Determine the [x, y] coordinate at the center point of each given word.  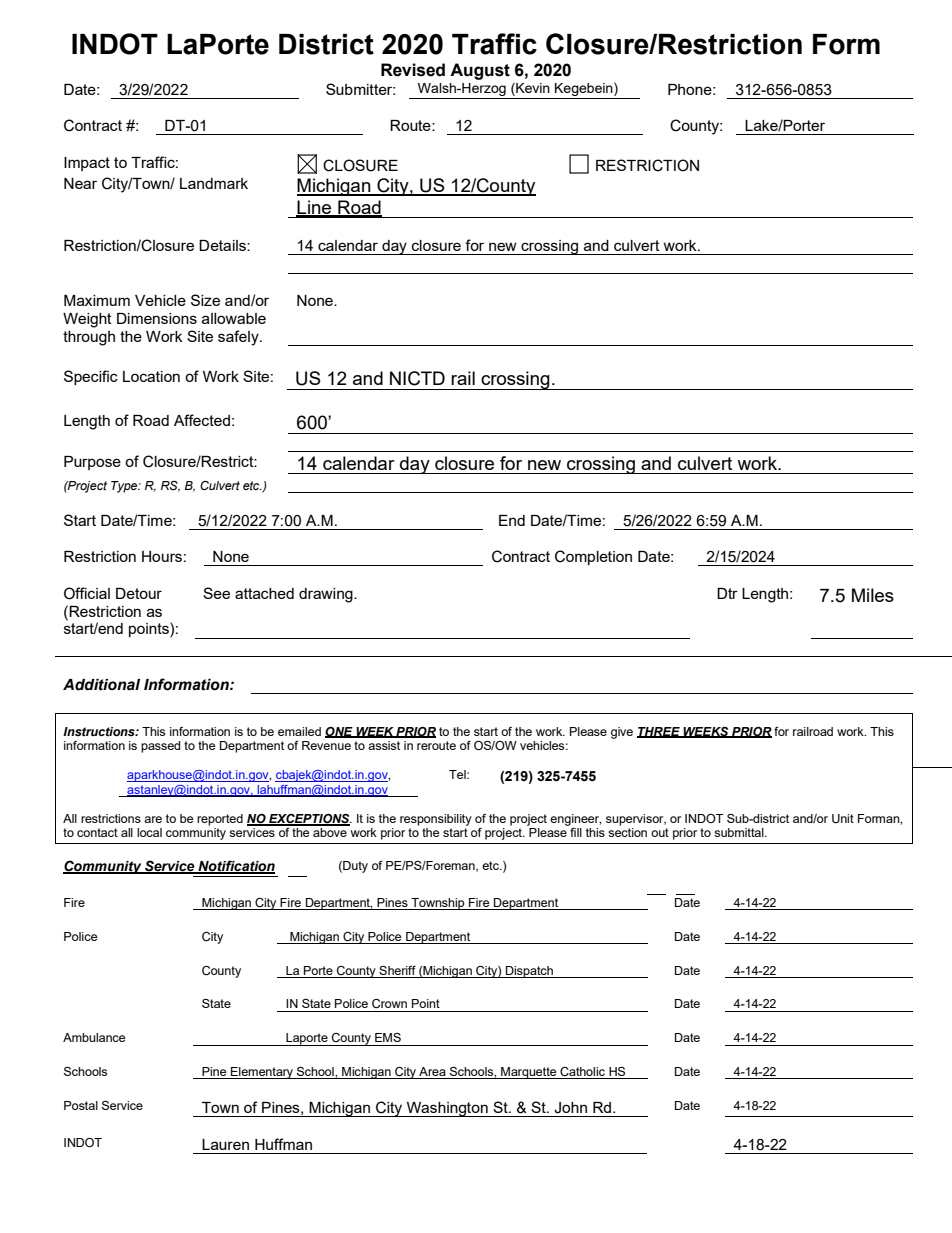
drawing [327, 595]
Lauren [225, 1144]
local [149, 832]
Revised [413, 70]
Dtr [727, 593]
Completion [593, 557]
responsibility [436, 820]
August [480, 71]
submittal [740, 832]
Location [151, 376]
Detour [139, 593]
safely [239, 338]
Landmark [214, 183]
